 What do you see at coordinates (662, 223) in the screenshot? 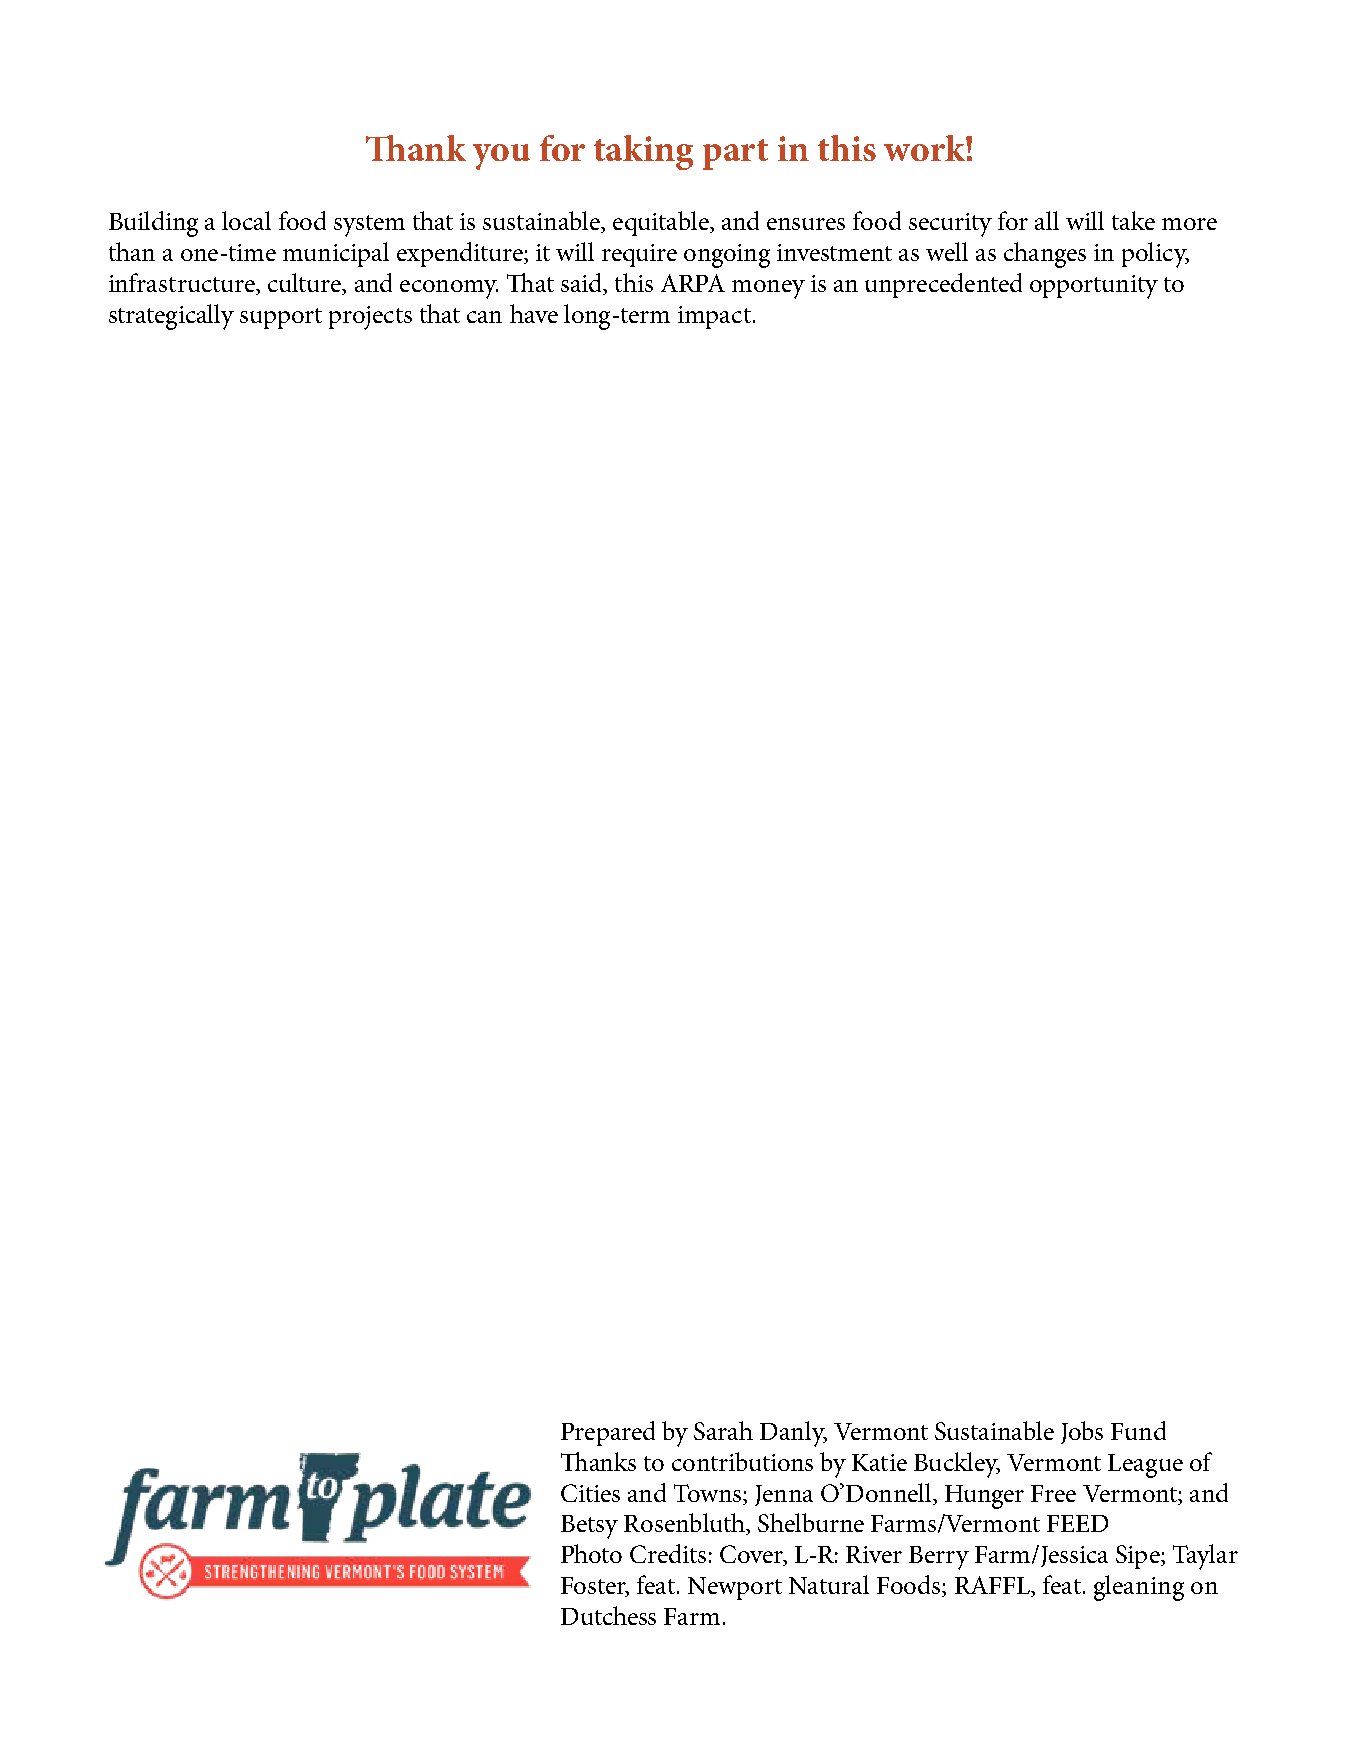
I see `equitable` at bounding box center [662, 223].
